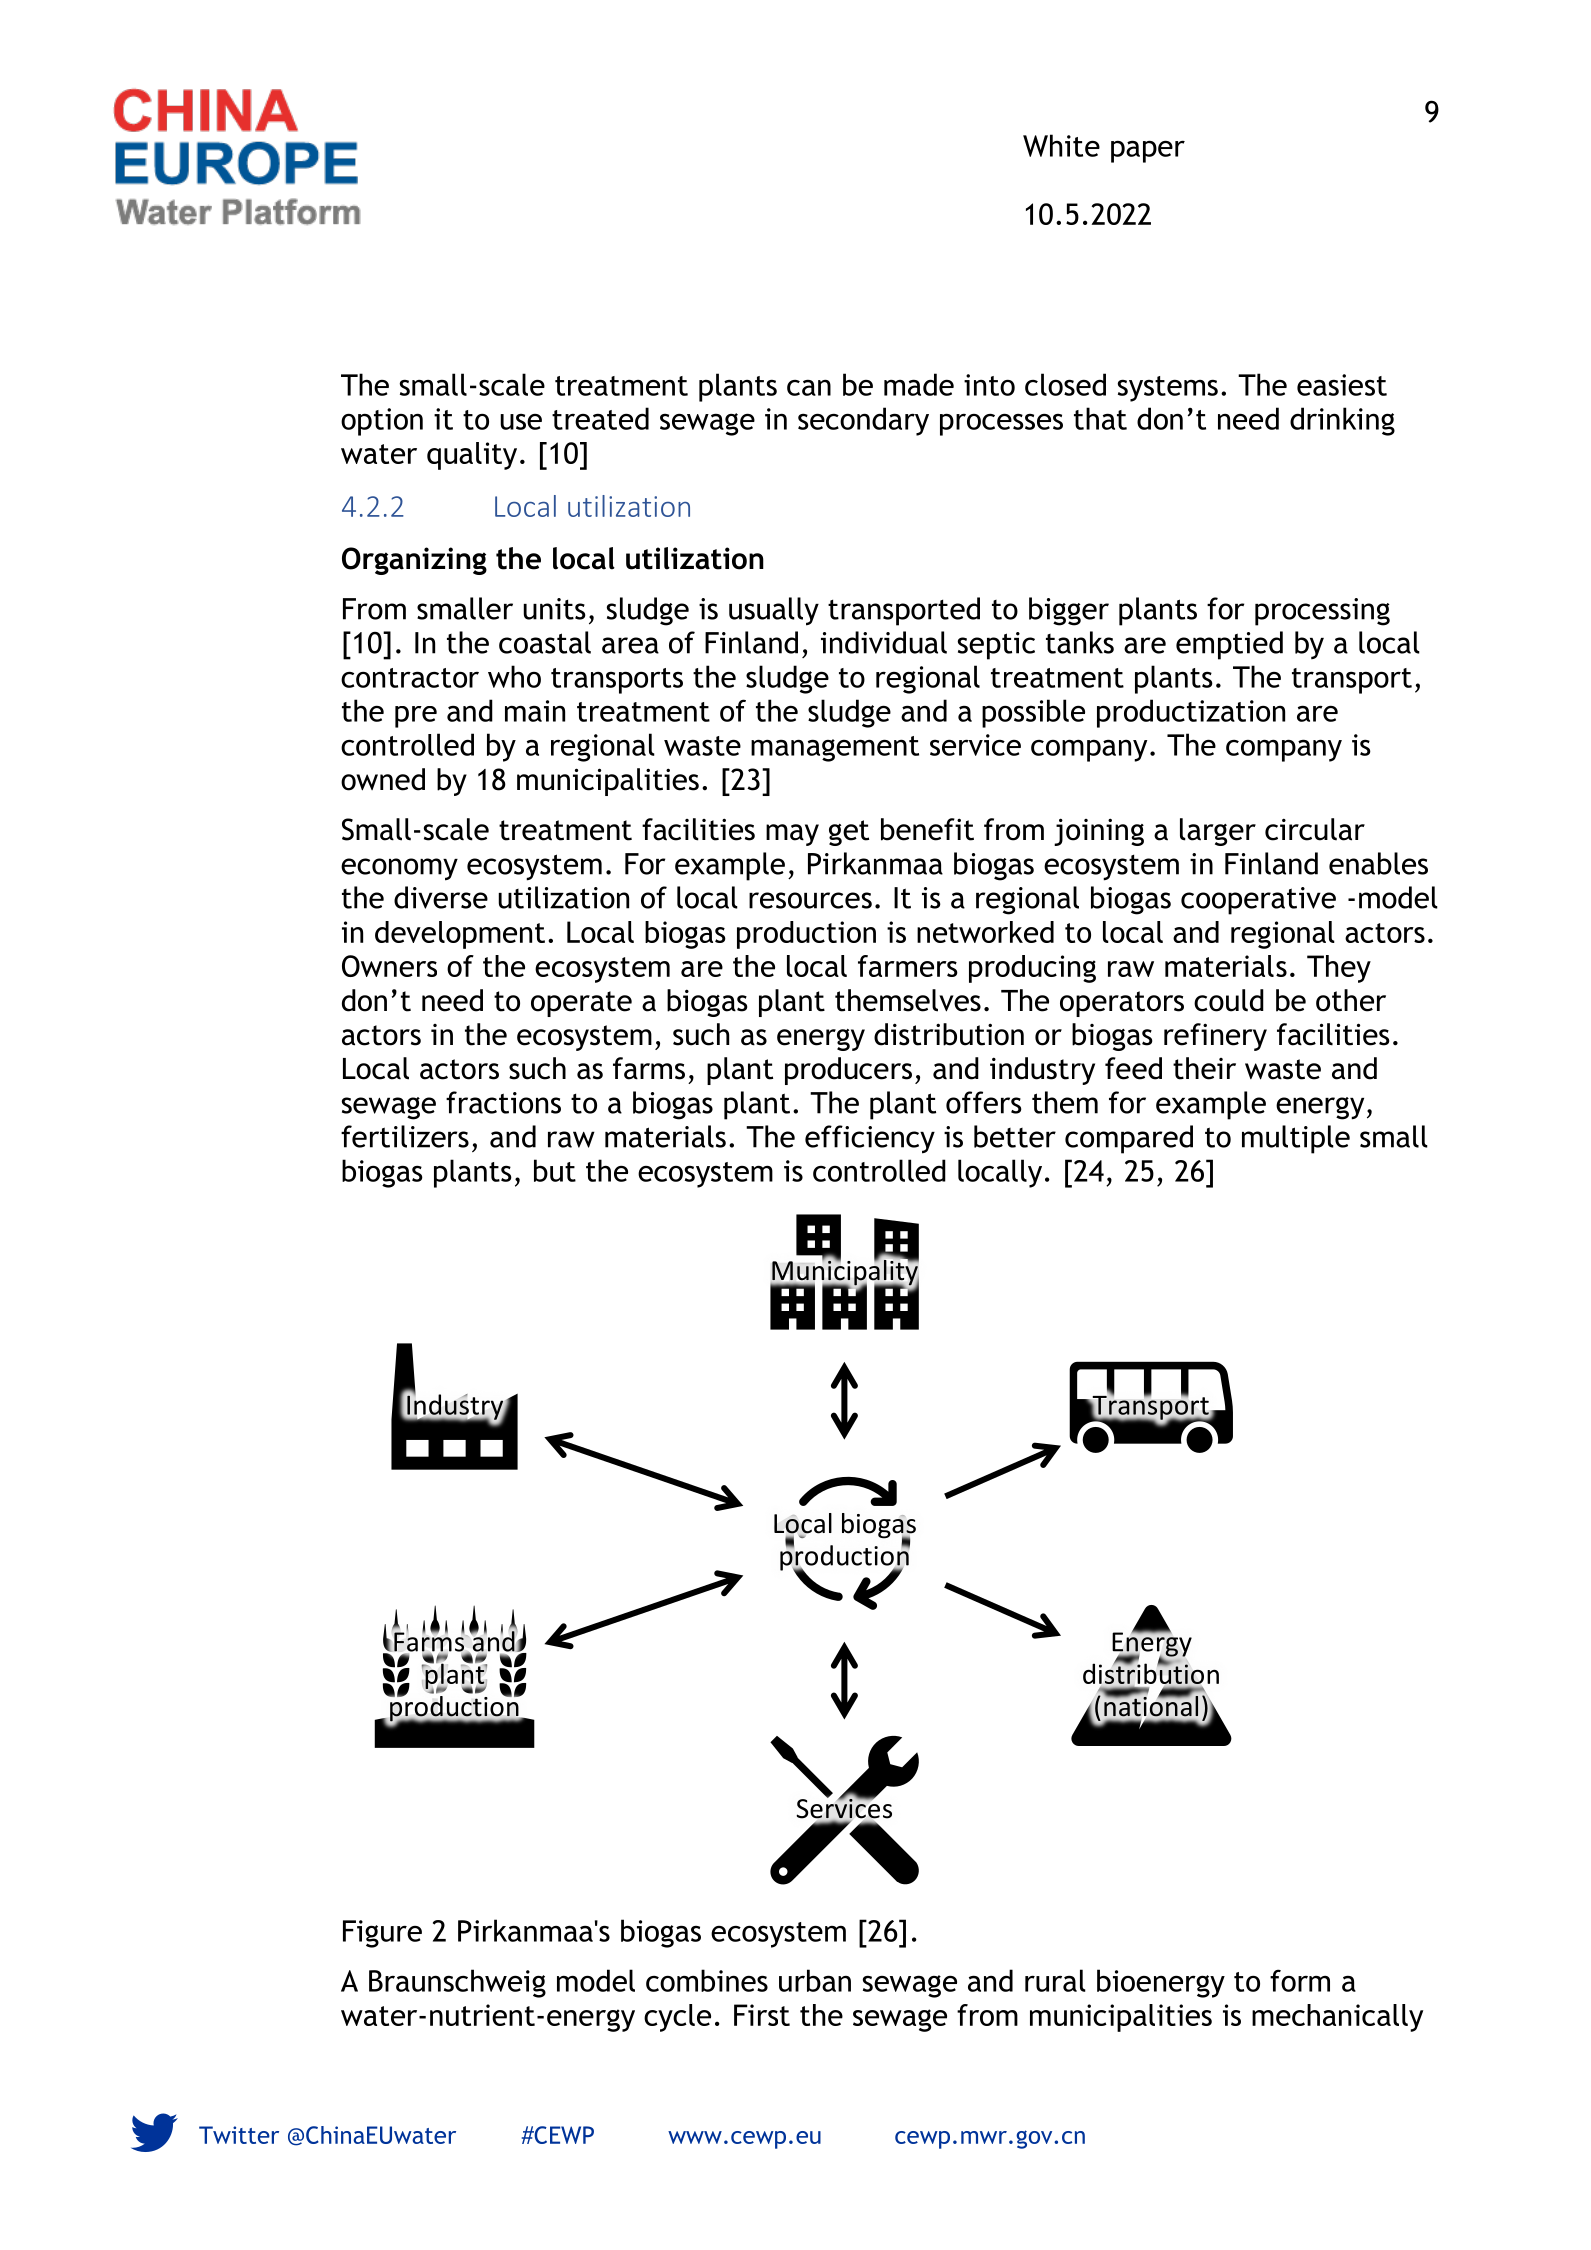 The height and width of the screenshot is (2250, 1591). What do you see at coordinates (382, 422) in the screenshot?
I see `option` at bounding box center [382, 422].
